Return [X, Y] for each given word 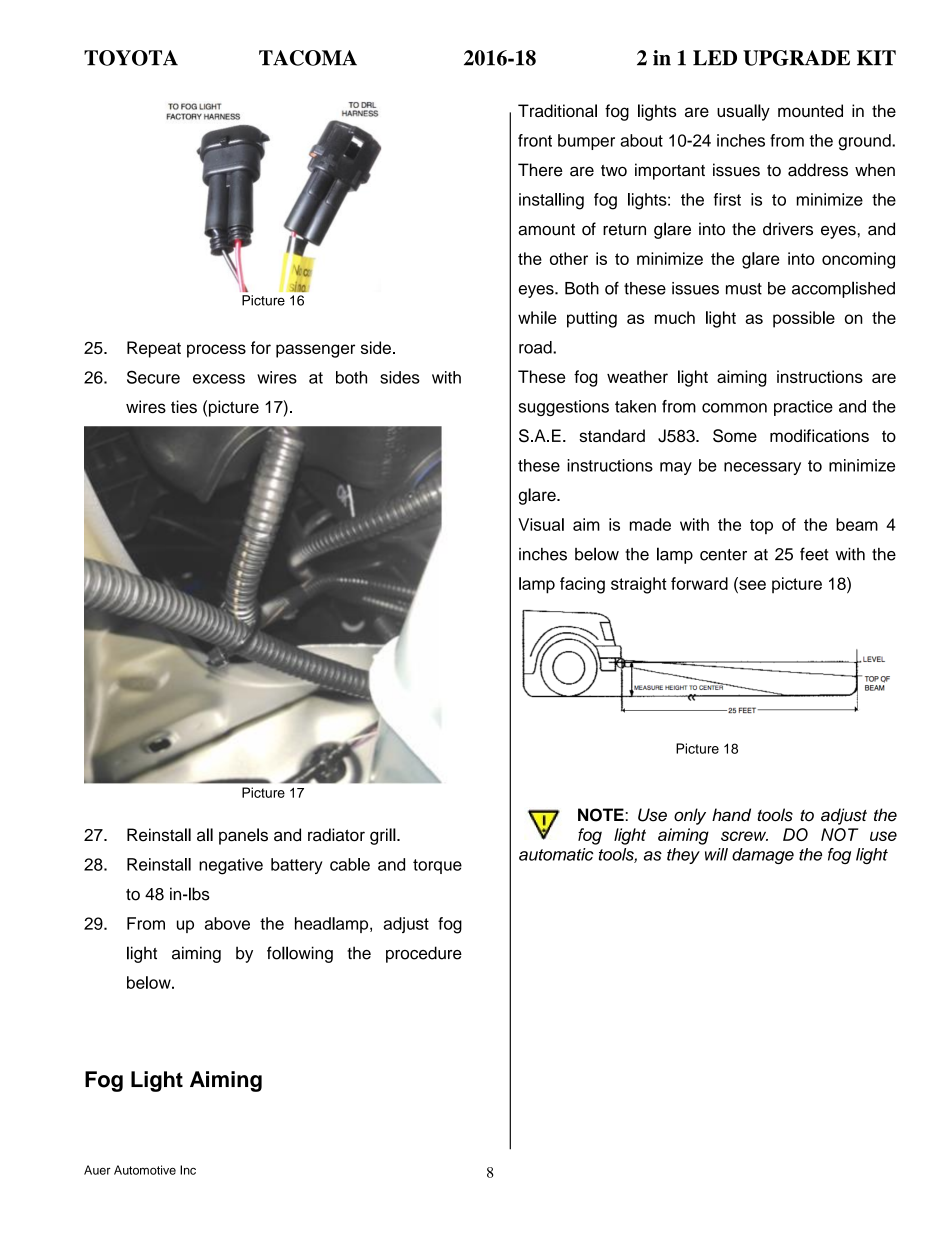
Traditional [557, 111]
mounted [810, 110]
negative [231, 866]
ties [184, 406]
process [216, 351]
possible [804, 319]
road [536, 347]
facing [582, 585]
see [751, 585]
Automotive [145, 1170]
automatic [556, 854]
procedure [424, 954]
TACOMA [308, 58]
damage [763, 856]
